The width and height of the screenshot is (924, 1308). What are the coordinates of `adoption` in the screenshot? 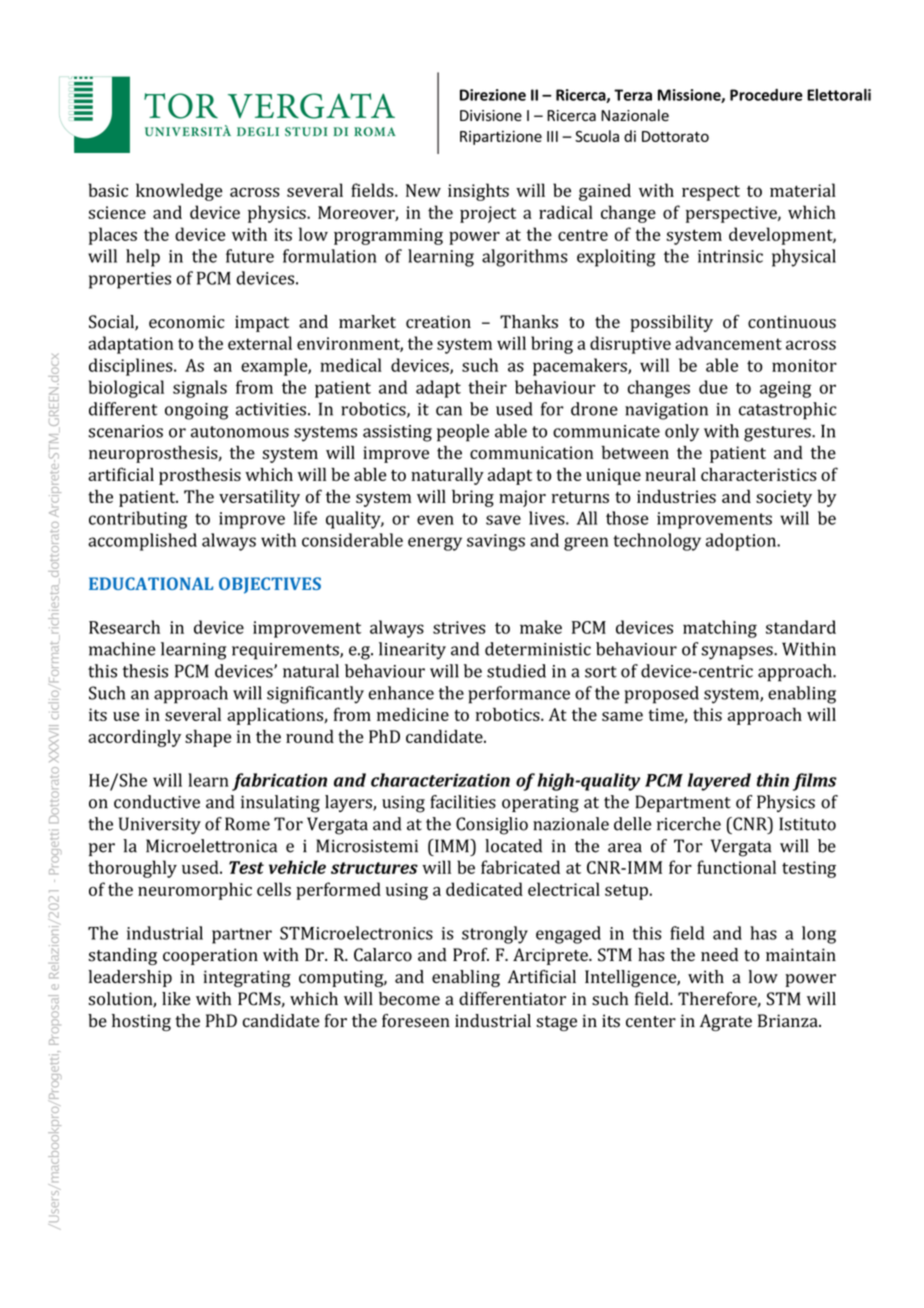 It's located at (742, 542).
